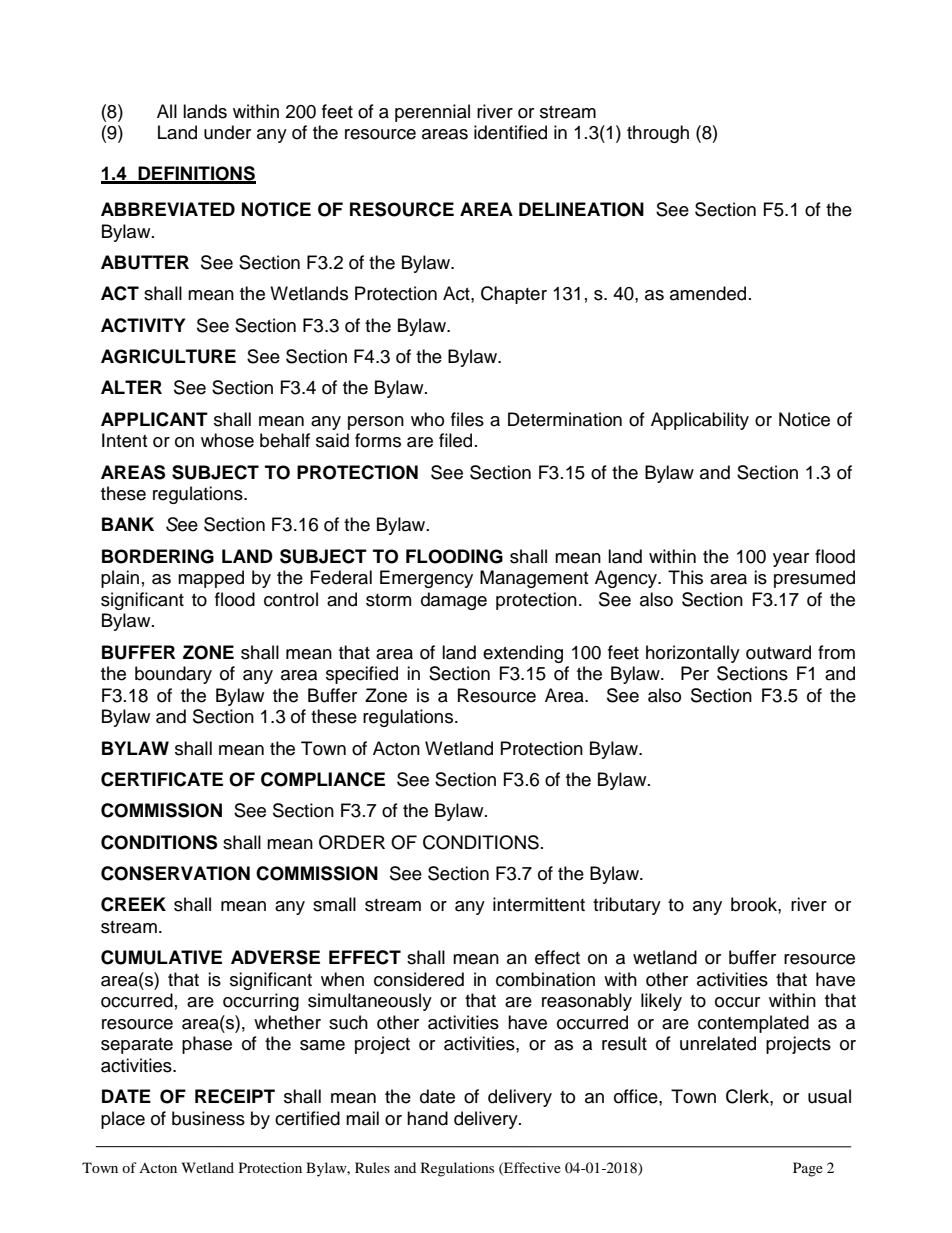 Image resolution: width=952 pixels, height=1233 pixels. I want to click on identified, so click(510, 132).
